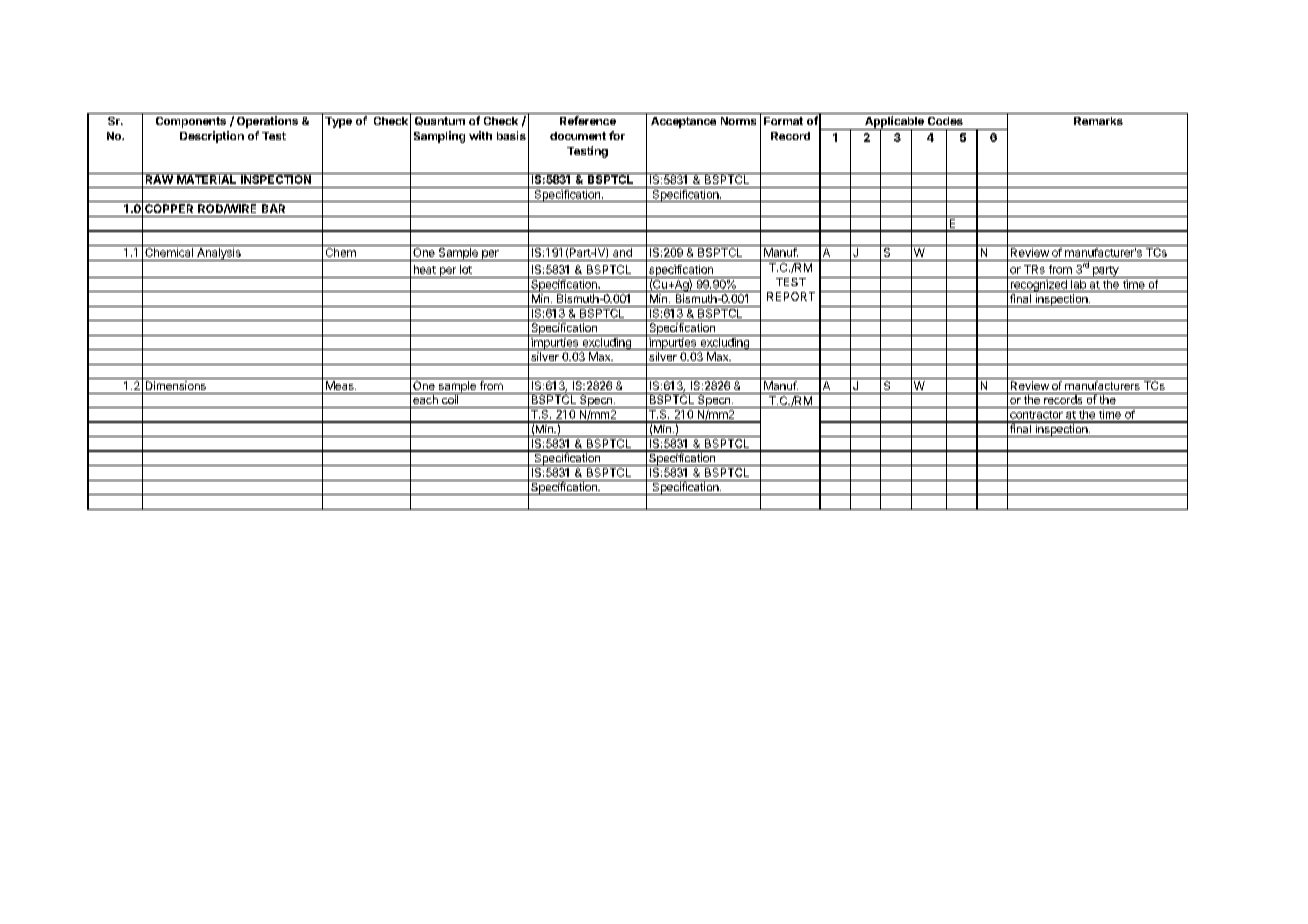  Describe the element at coordinates (791, 296) in the screenshot. I see `REPORT` at that location.
